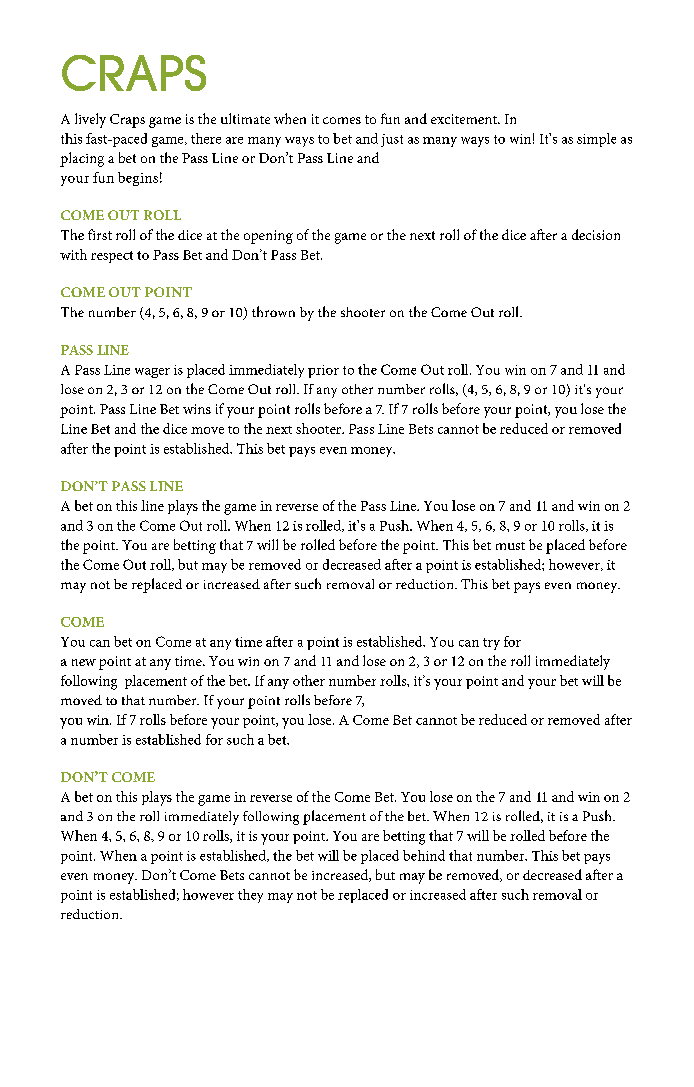  What do you see at coordinates (424, 855) in the image?
I see `behind` at bounding box center [424, 855].
